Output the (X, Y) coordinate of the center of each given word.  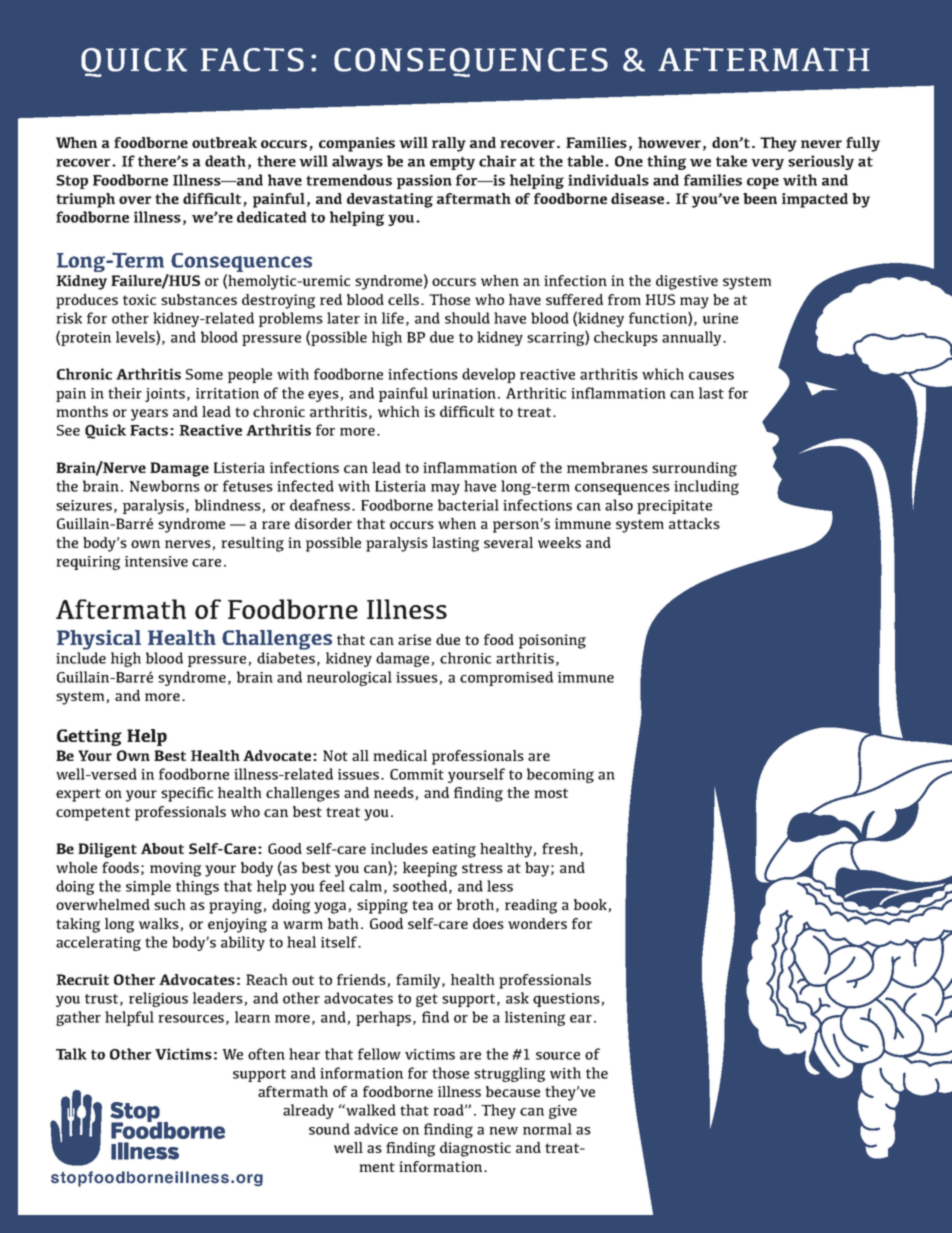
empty (452, 163)
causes (711, 376)
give (563, 1112)
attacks (694, 523)
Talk (71, 1054)
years (149, 415)
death (225, 161)
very (767, 164)
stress (482, 868)
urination (464, 393)
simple (148, 887)
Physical (99, 640)
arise (414, 639)
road (449, 1110)
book (591, 905)
